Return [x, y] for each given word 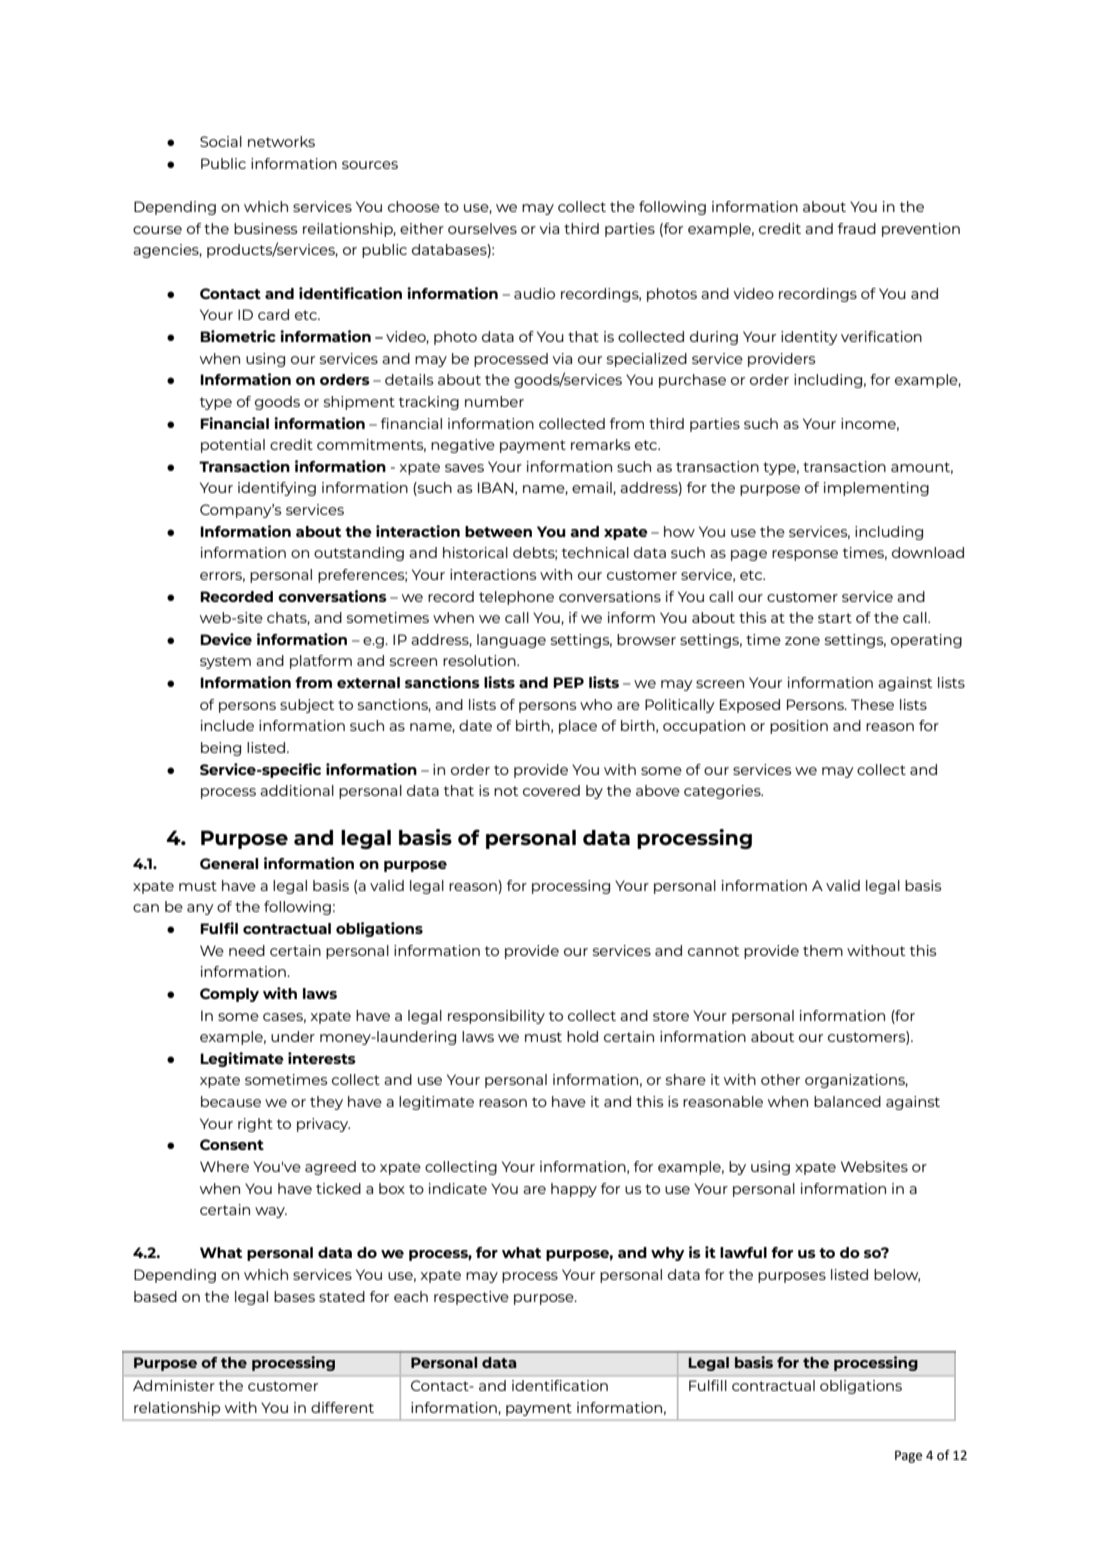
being [221, 749]
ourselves [482, 228]
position [799, 727]
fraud [857, 228]
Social [221, 141]
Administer [174, 1385]
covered [551, 790]
